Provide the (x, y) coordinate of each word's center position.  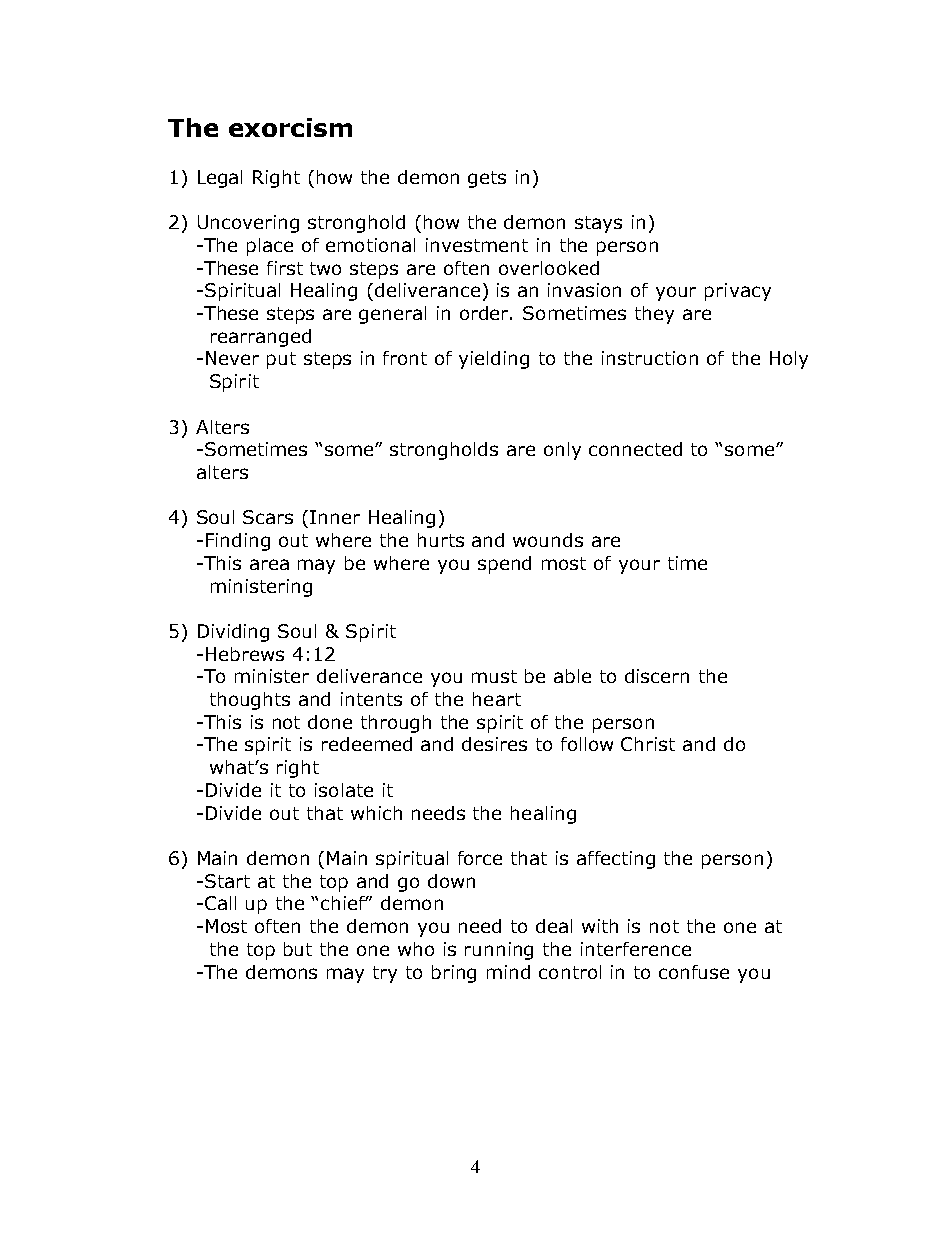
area (269, 564)
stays (598, 224)
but (298, 949)
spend (504, 565)
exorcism (290, 127)
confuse (694, 972)
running (499, 951)
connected (635, 449)
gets (487, 179)
